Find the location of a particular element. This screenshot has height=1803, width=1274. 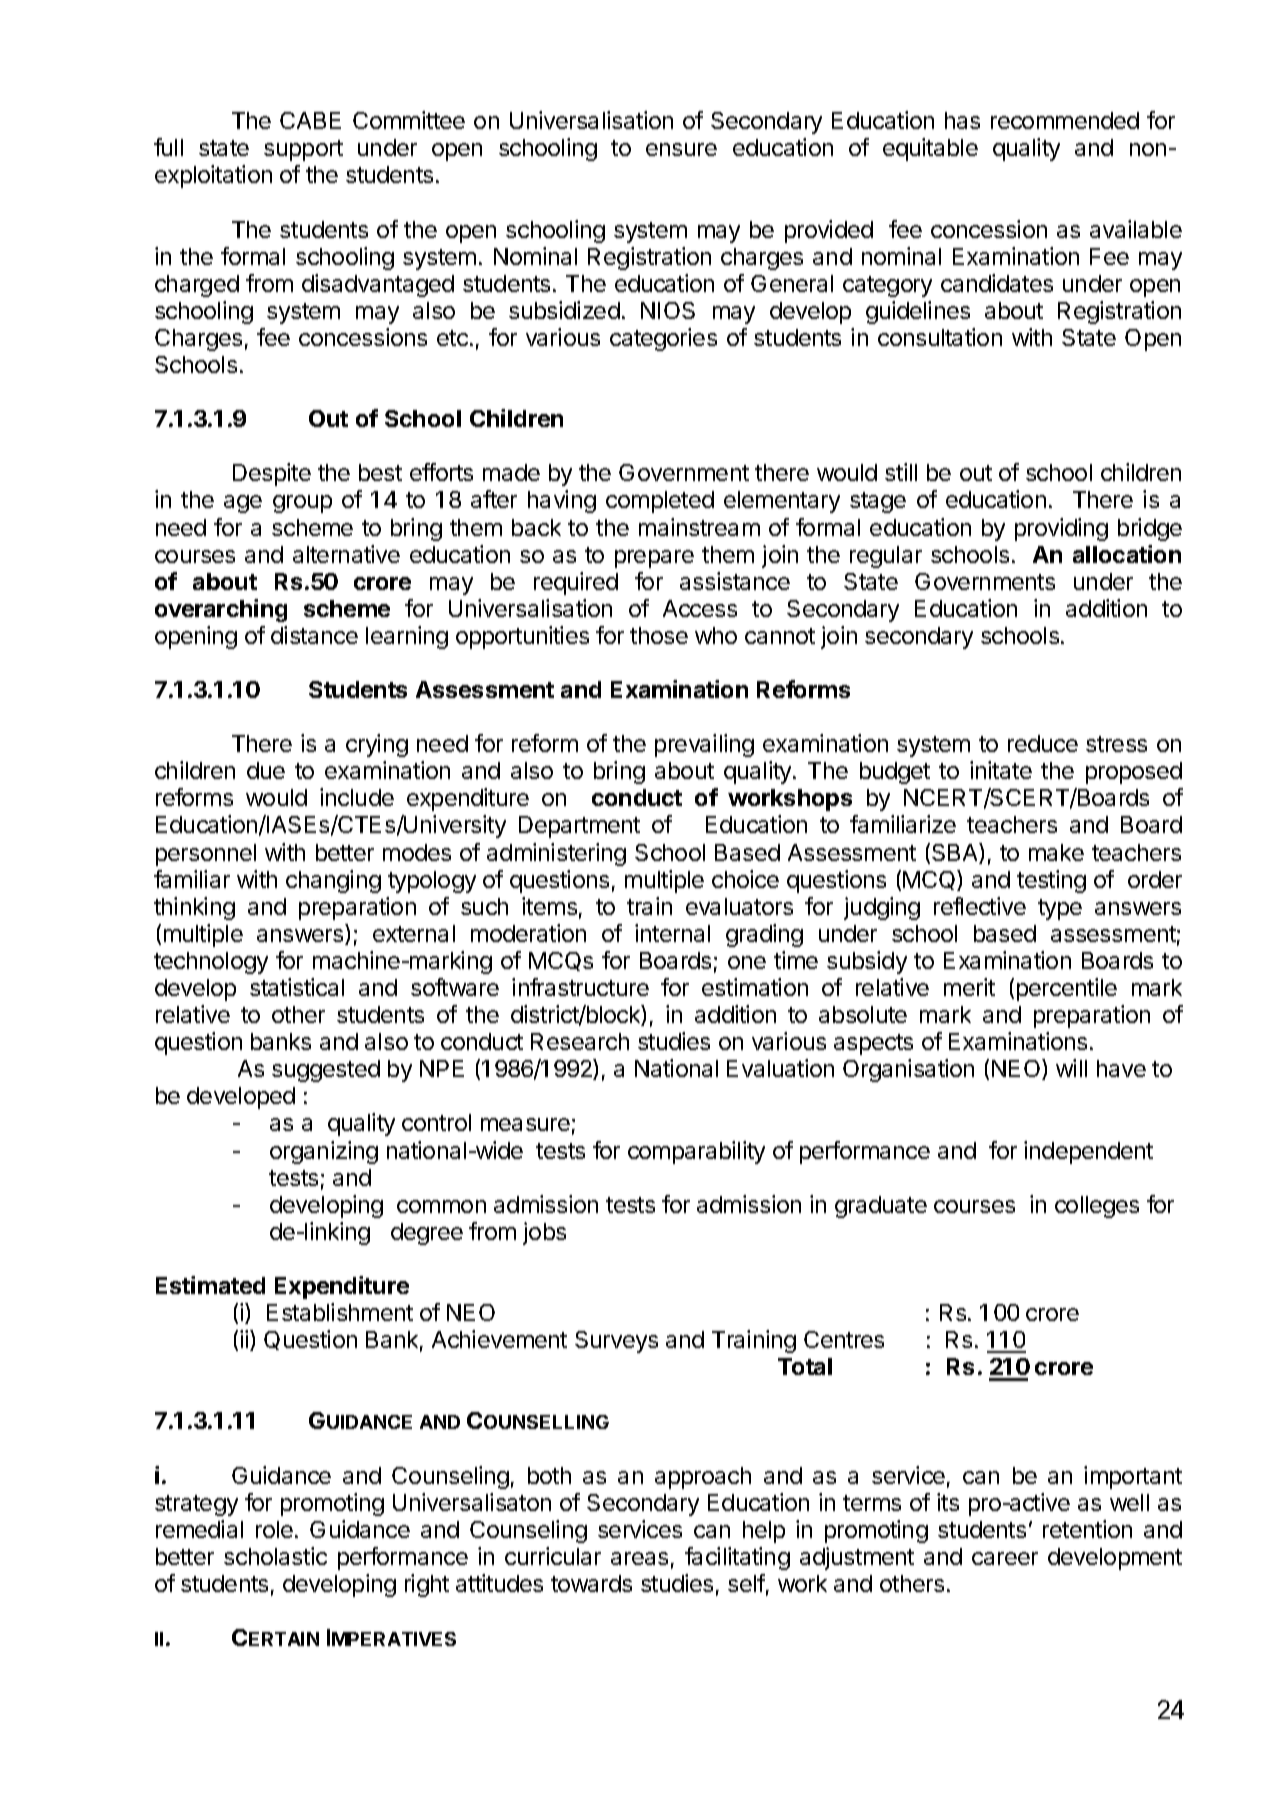

role is located at coordinates (274, 1529).
